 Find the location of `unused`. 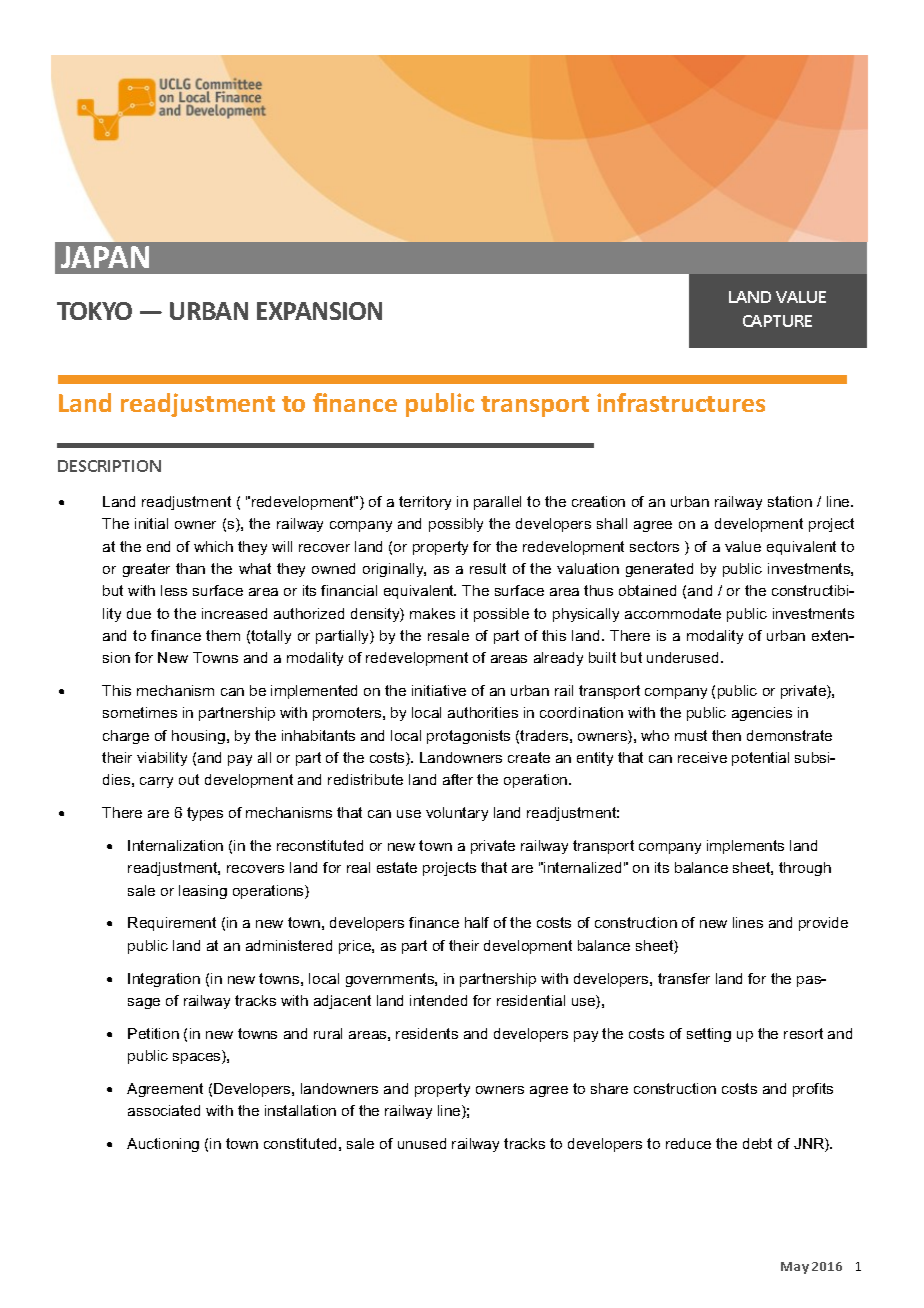

unused is located at coordinates (422, 1143).
